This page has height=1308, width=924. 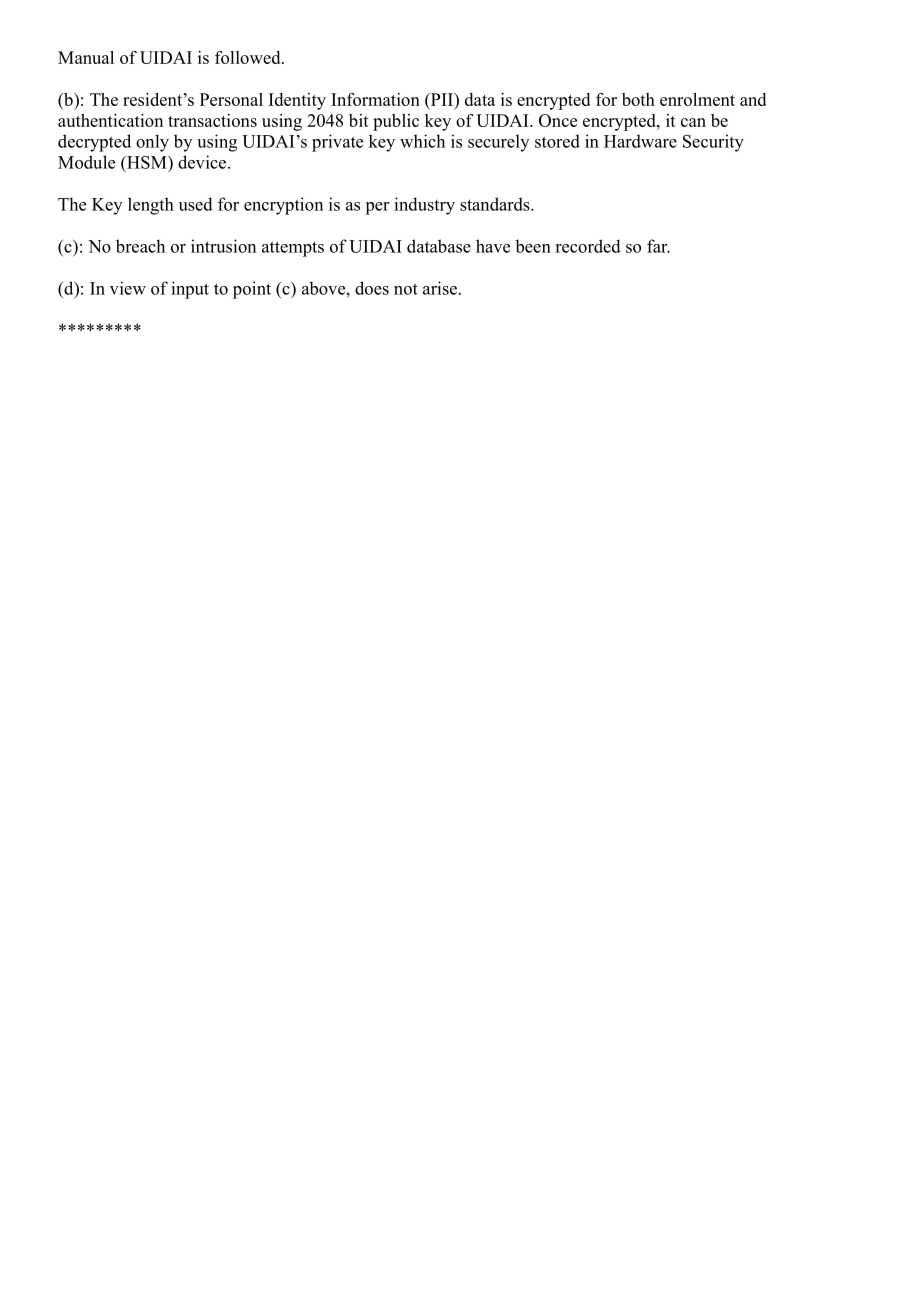 I want to click on only, so click(x=152, y=143).
